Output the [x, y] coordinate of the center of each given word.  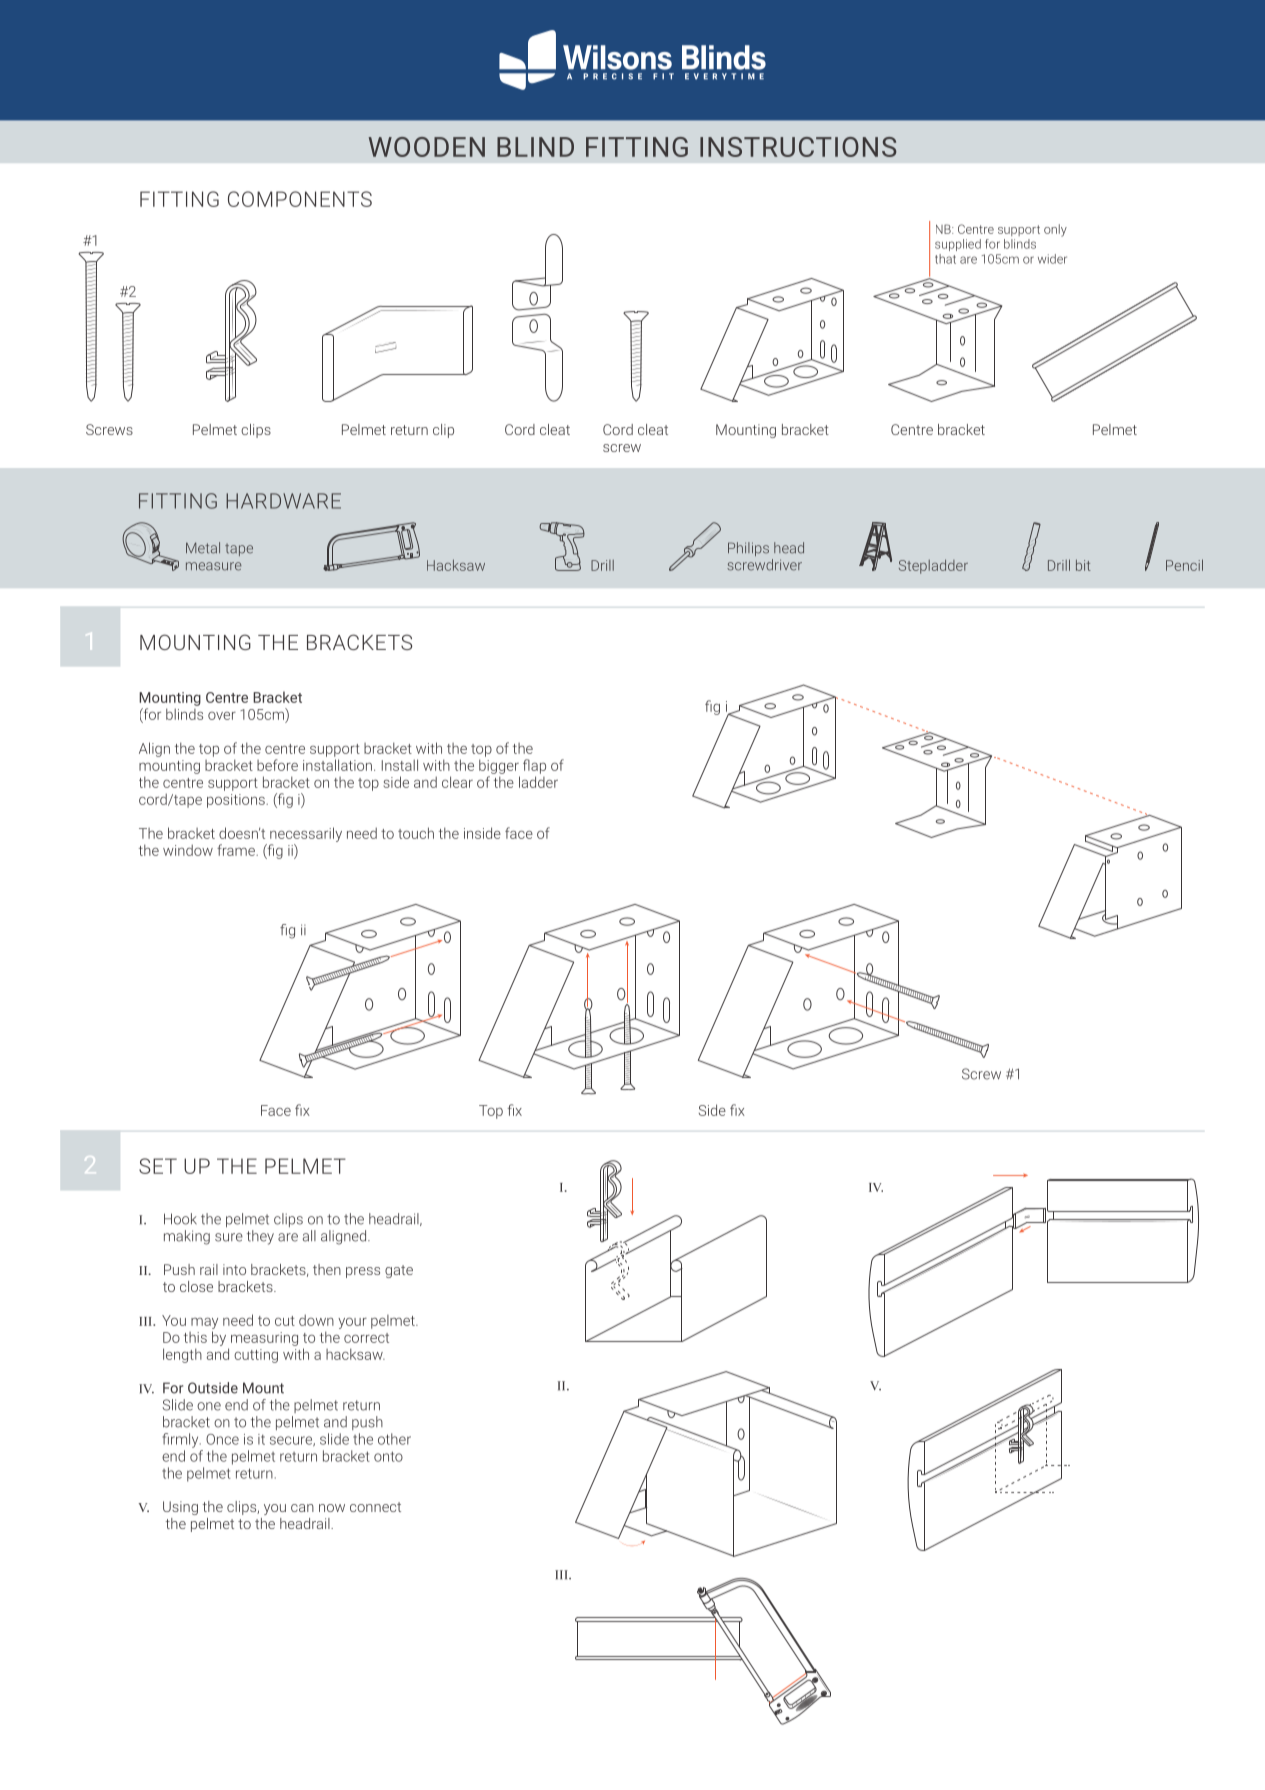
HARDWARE [283, 501]
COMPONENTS [300, 199]
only [1055, 230]
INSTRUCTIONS [798, 147]
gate [399, 1271]
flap [534, 766]
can [302, 1508]
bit [1083, 565]
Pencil [1184, 565]
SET [158, 1166]
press [363, 1272]
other [394, 1439]
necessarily [306, 834]
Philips [748, 549]
